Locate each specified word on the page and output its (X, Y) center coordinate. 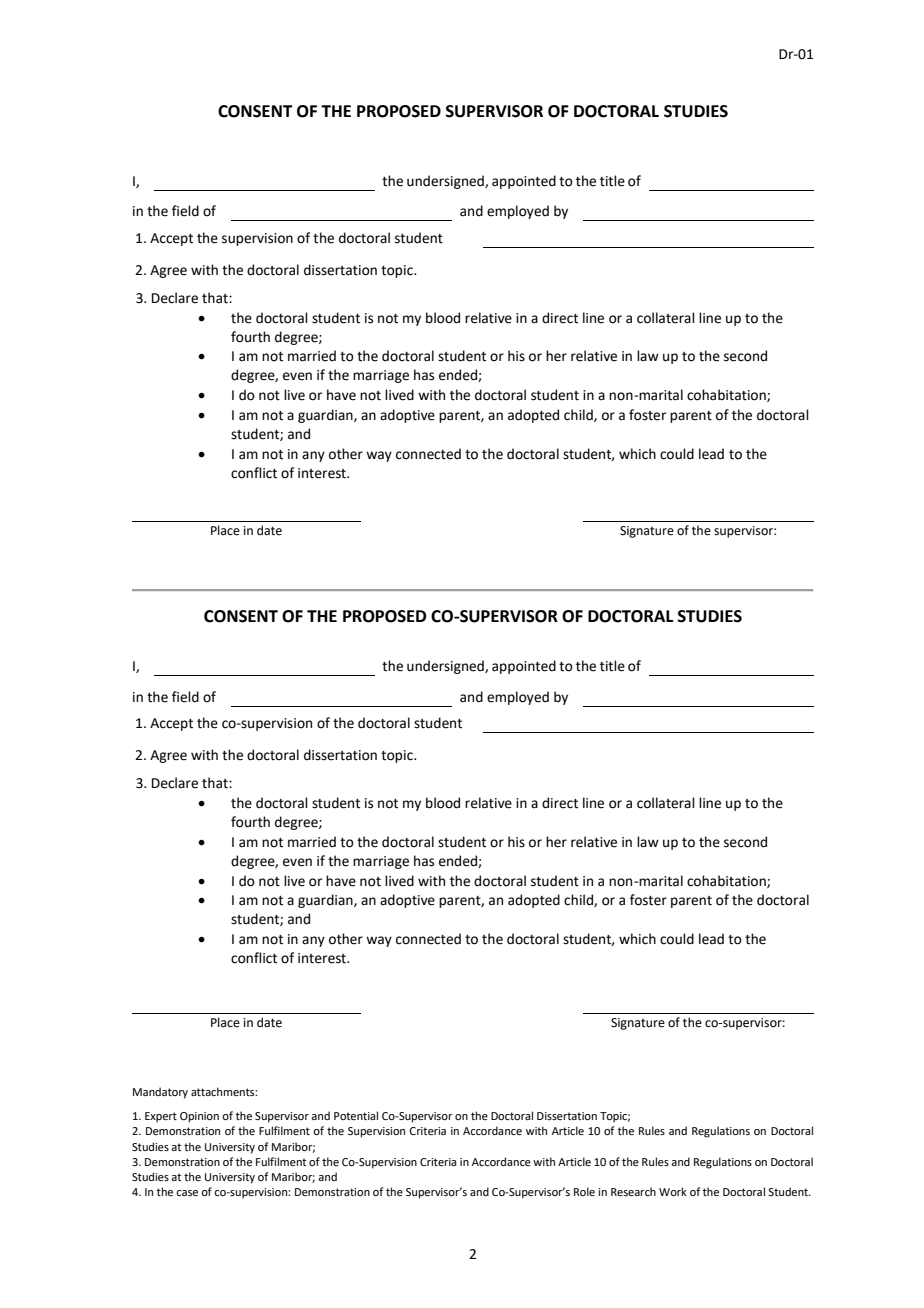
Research (633, 1191)
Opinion (199, 1117)
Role (584, 1191)
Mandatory (160, 1093)
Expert (161, 1117)
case (187, 1193)
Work (673, 1191)
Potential (356, 1115)
